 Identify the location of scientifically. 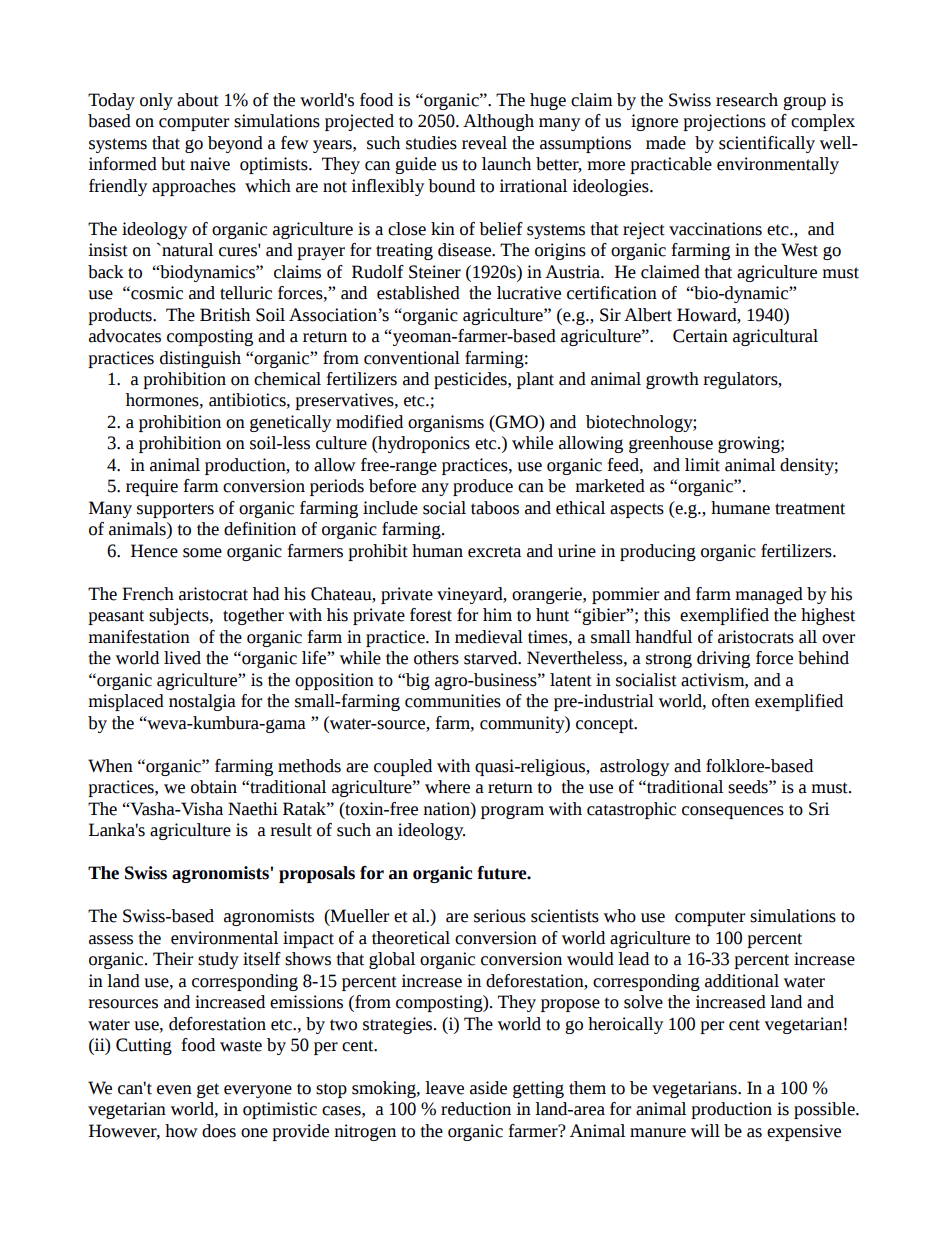
(767, 144).
